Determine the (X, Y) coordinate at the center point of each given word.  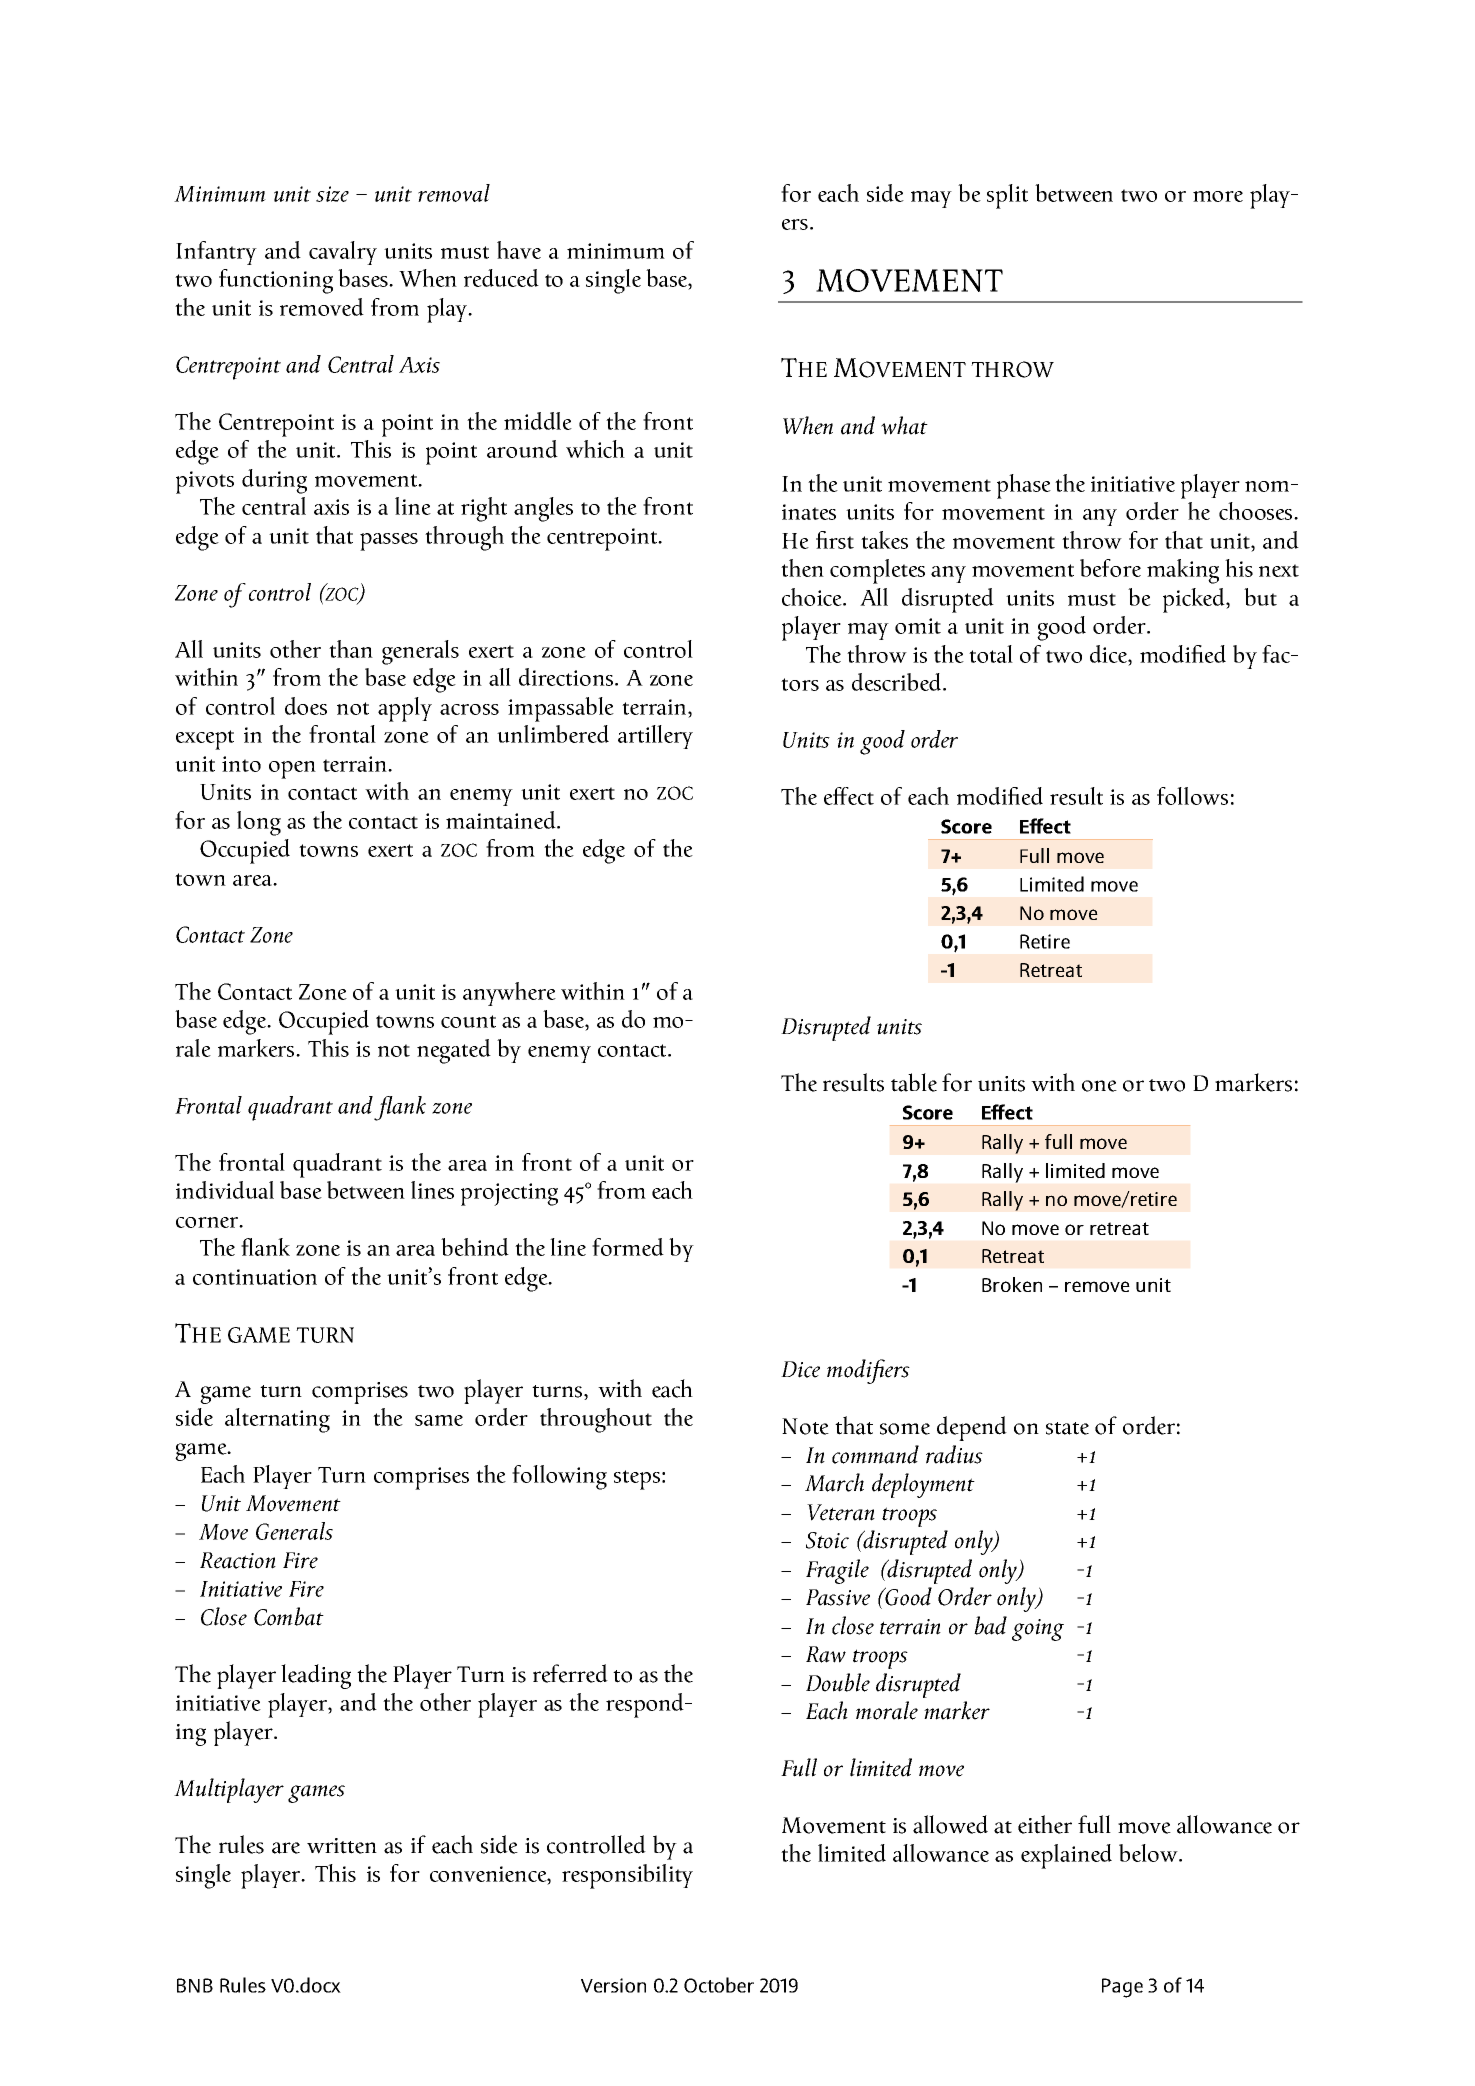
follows (1192, 796)
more (1218, 196)
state (1067, 1428)
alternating (277, 1420)
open (292, 770)
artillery (655, 737)
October (719, 1985)
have (519, 250)
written (342, 1846)
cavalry (343, 253)
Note (805, 1426)
